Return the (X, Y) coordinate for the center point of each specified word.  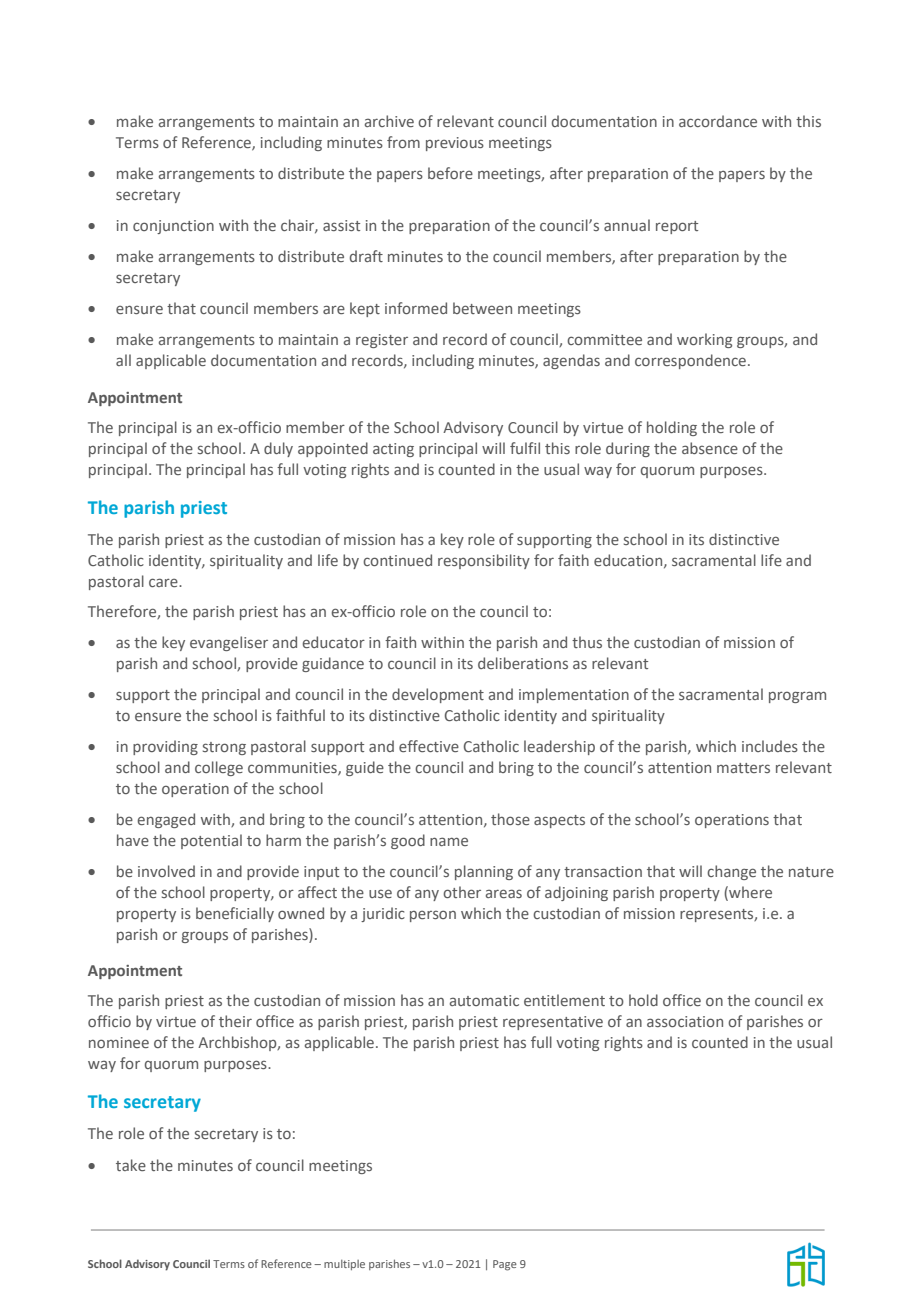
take (131, 1165)
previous (455, 144)
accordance (718, 121)
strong (224, 748)
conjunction (173, 227)
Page (505, 1265)
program (797, 697)
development (438, 695)
